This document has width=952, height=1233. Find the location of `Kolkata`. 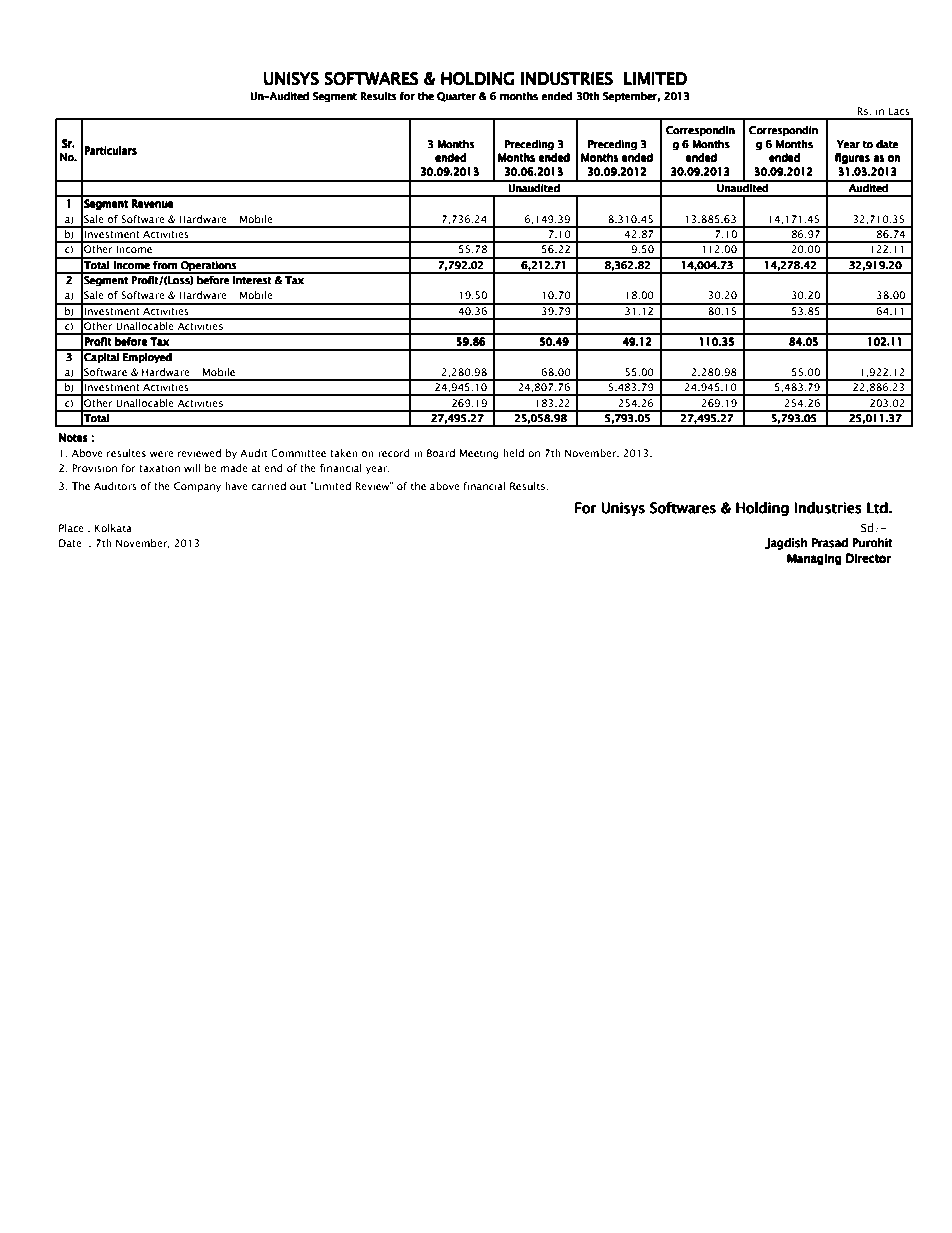

Kolkata is located at coordinates (113, 528).
